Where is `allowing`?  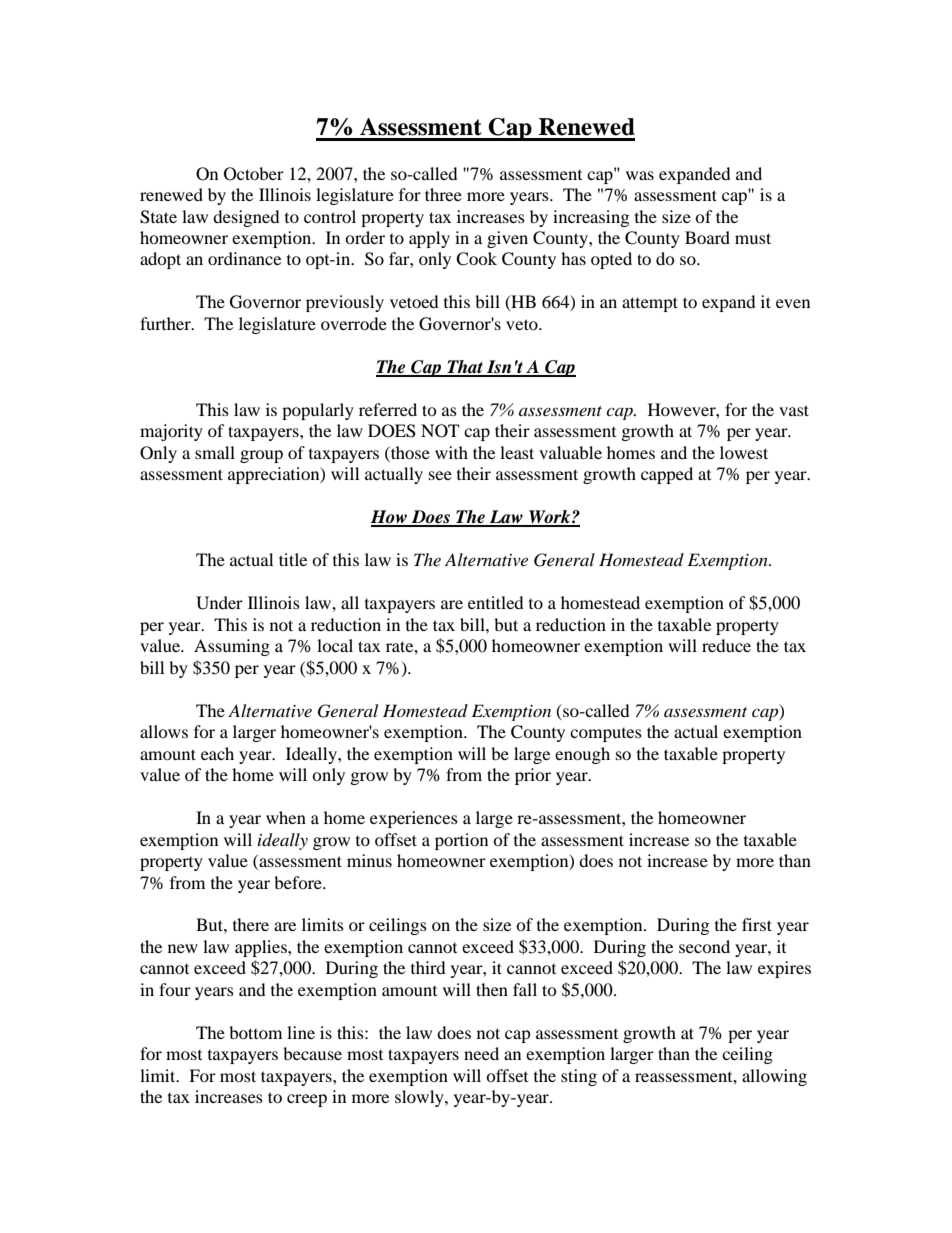 allowing is located at coordinates (774, 1077).
